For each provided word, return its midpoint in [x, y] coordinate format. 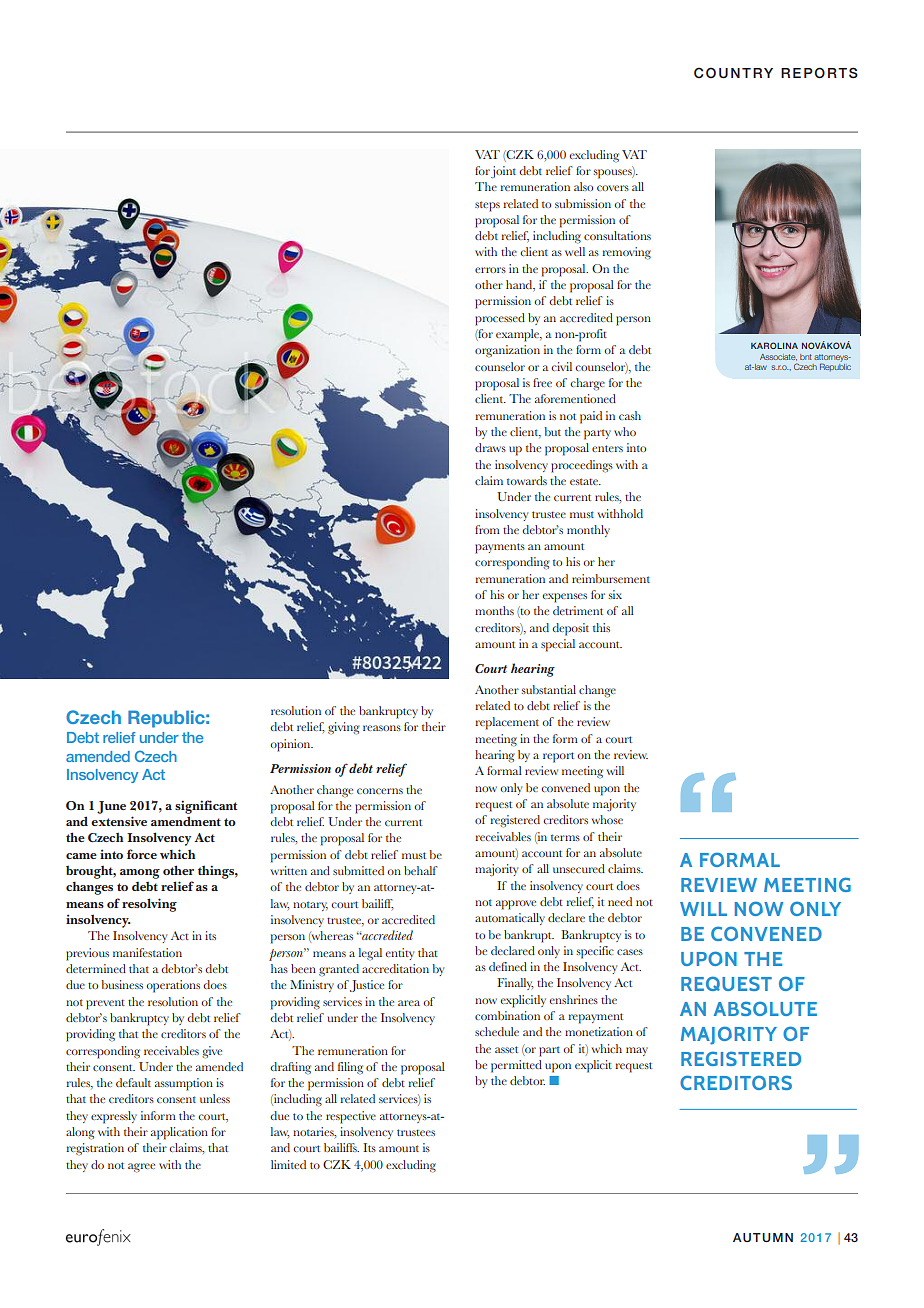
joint [503, 172]
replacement [507, 723]
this [601, 627]
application [179, 1133]
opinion [291, 745]
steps [487, 206]
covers [613, 188]
